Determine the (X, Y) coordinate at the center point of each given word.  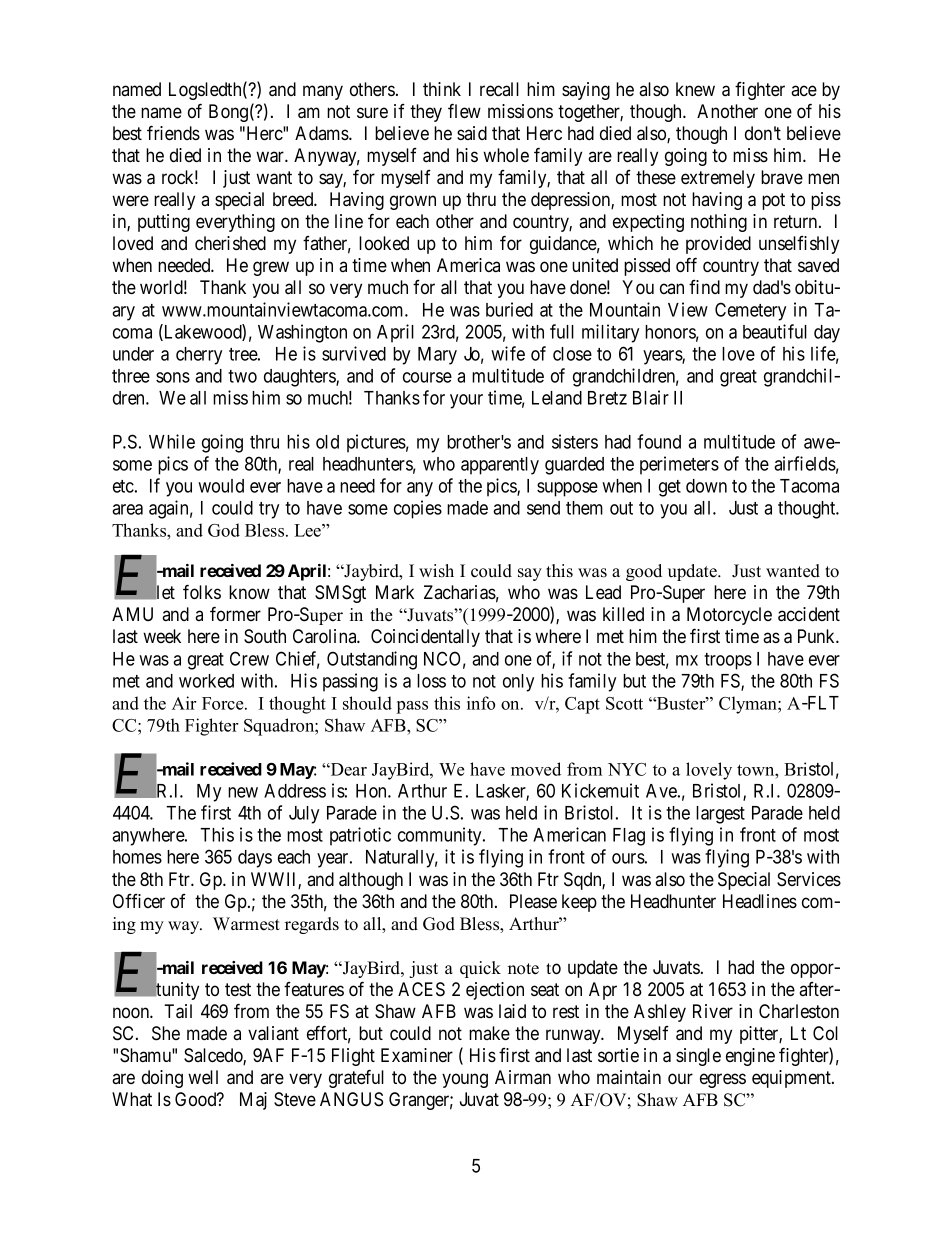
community (441, 836)
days (255, 859)
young (465, 1080)
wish (436, 571)
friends (173, 132)
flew (464, 110)
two (242, 376)
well (203, 1077)
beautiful (775, 331)
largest (720, 815)
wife (508, 353)
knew (695, 89)
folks (202, 592)
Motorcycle (729, 616)
